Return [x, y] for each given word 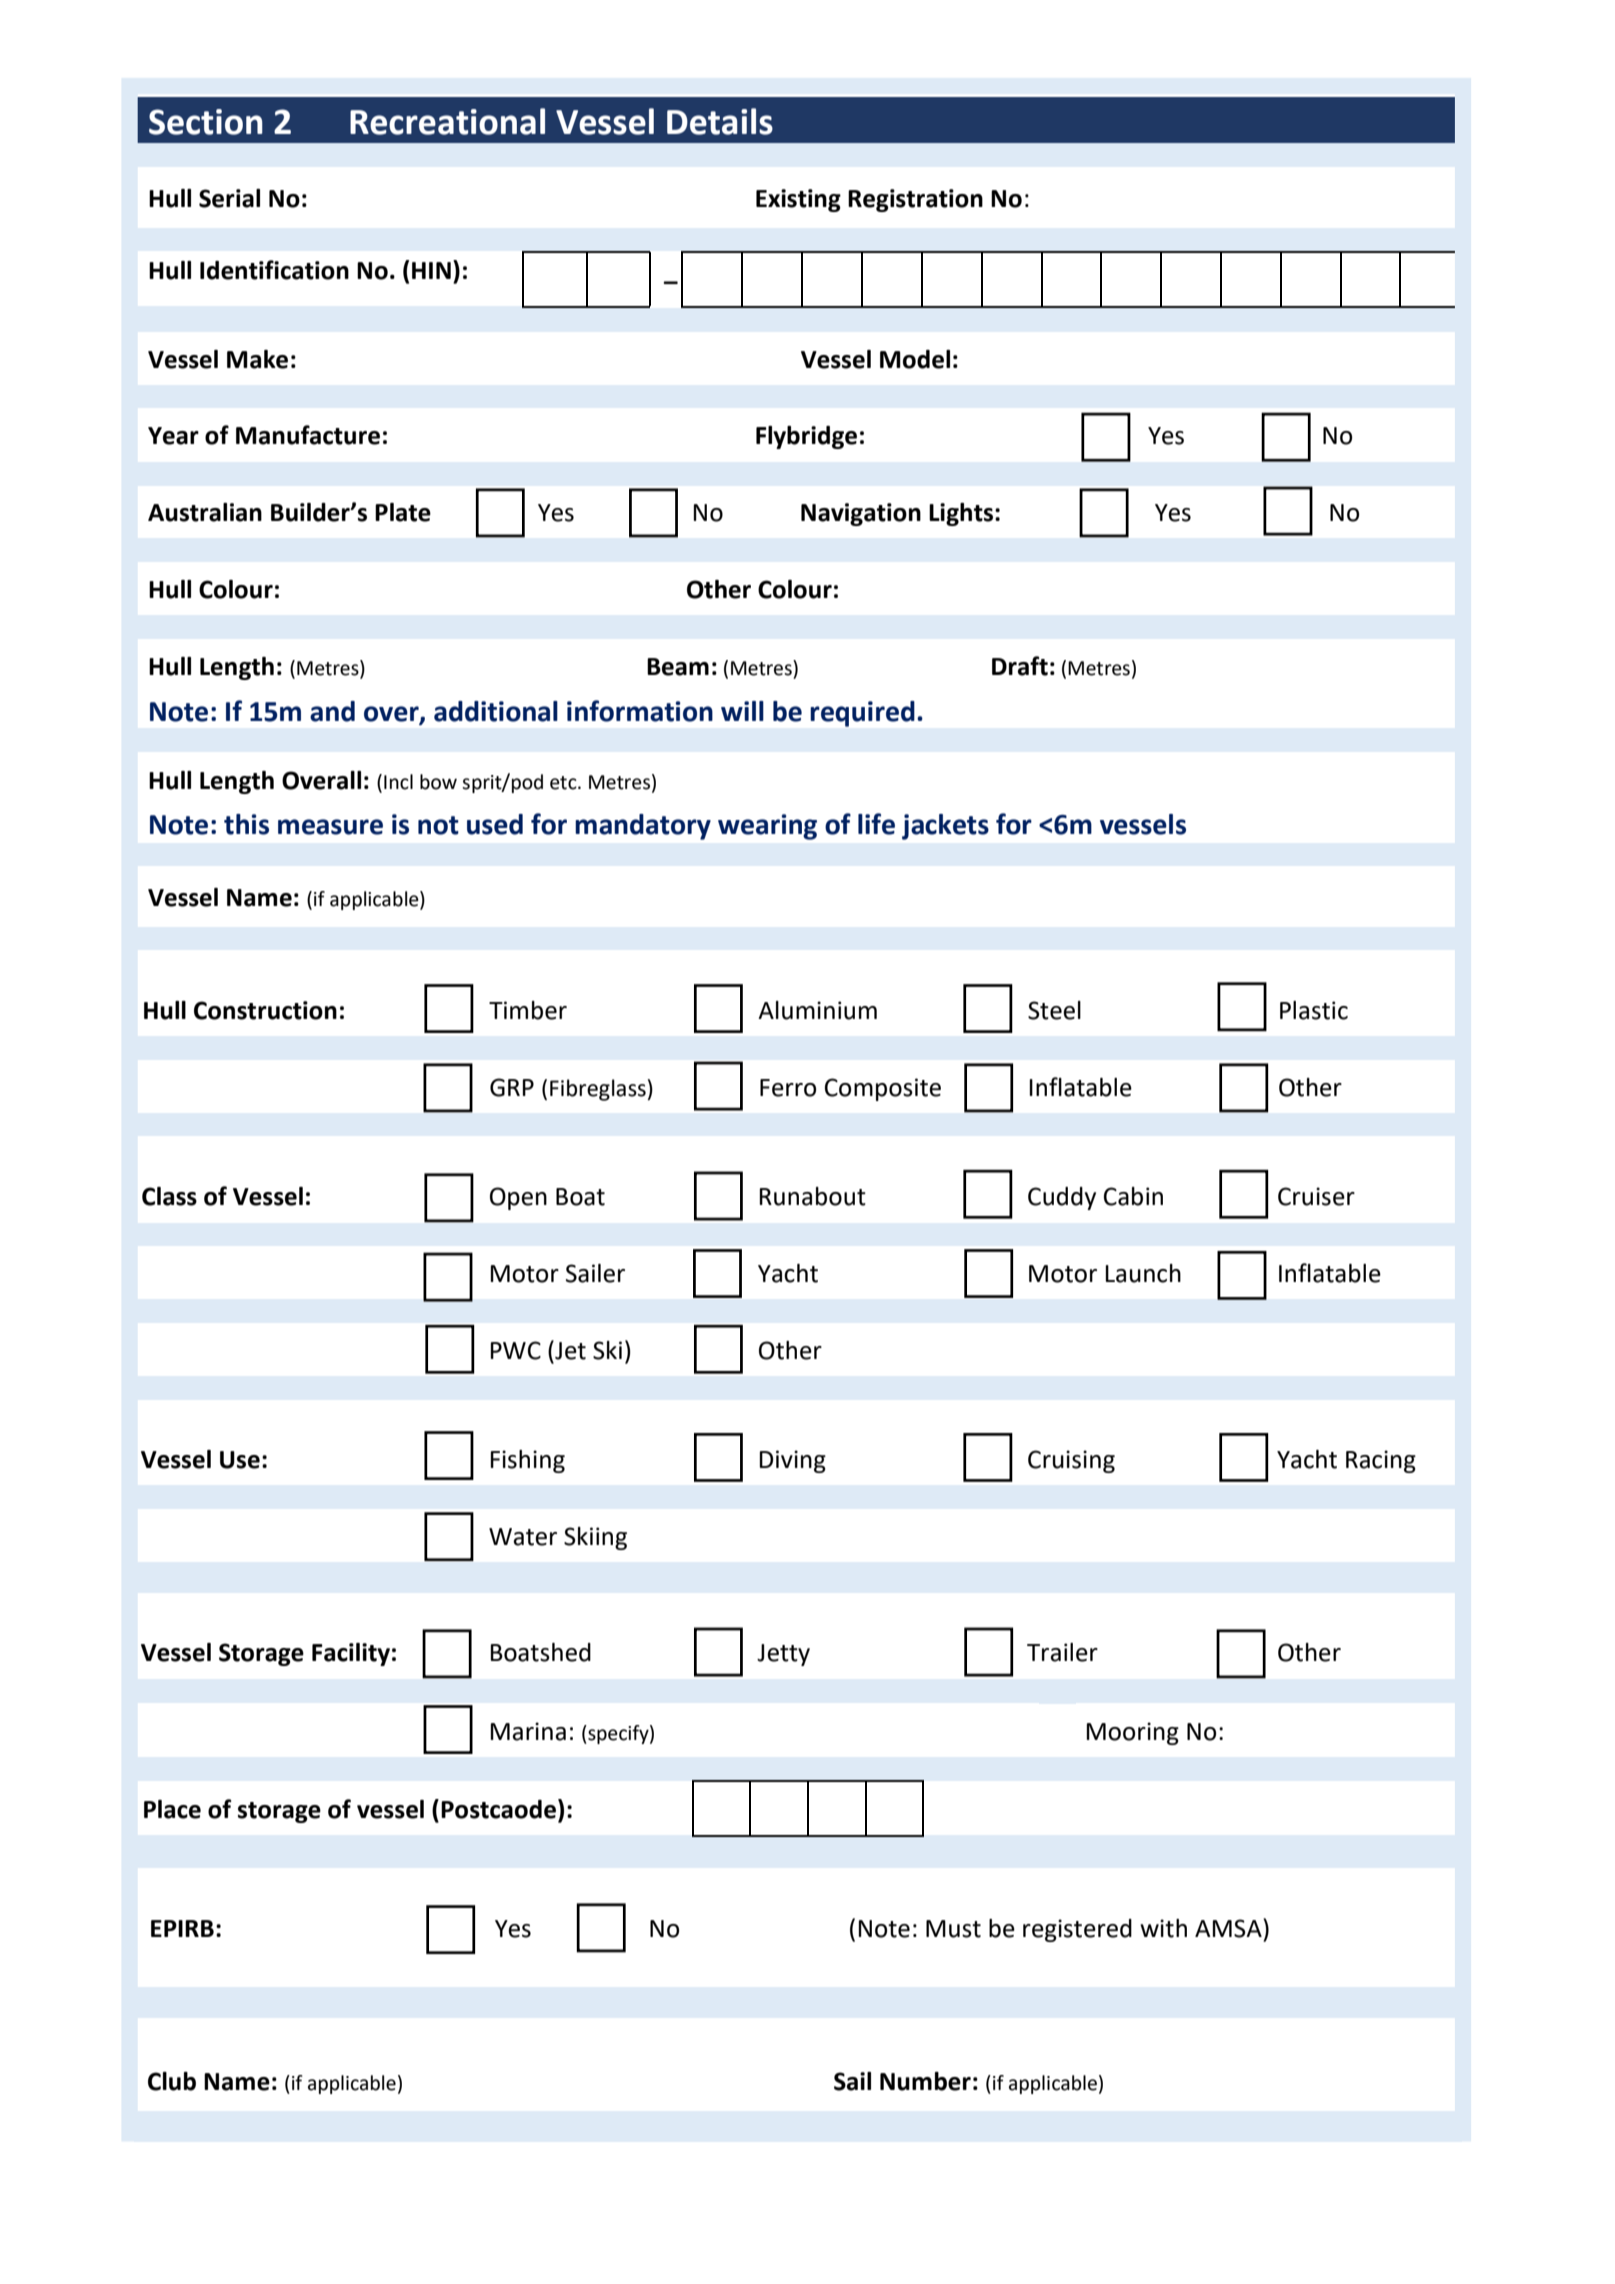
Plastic [1314, 1010]
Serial [229, 198]
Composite [883, 1089]
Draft [1020, 666]
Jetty [783, 1655]
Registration [915, 200]
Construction [265, 1010]
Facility [351, 1654]
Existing [798, 200]
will [742, 711]
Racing [1381, 1461]
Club [172, 2081]
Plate [403, 512]
